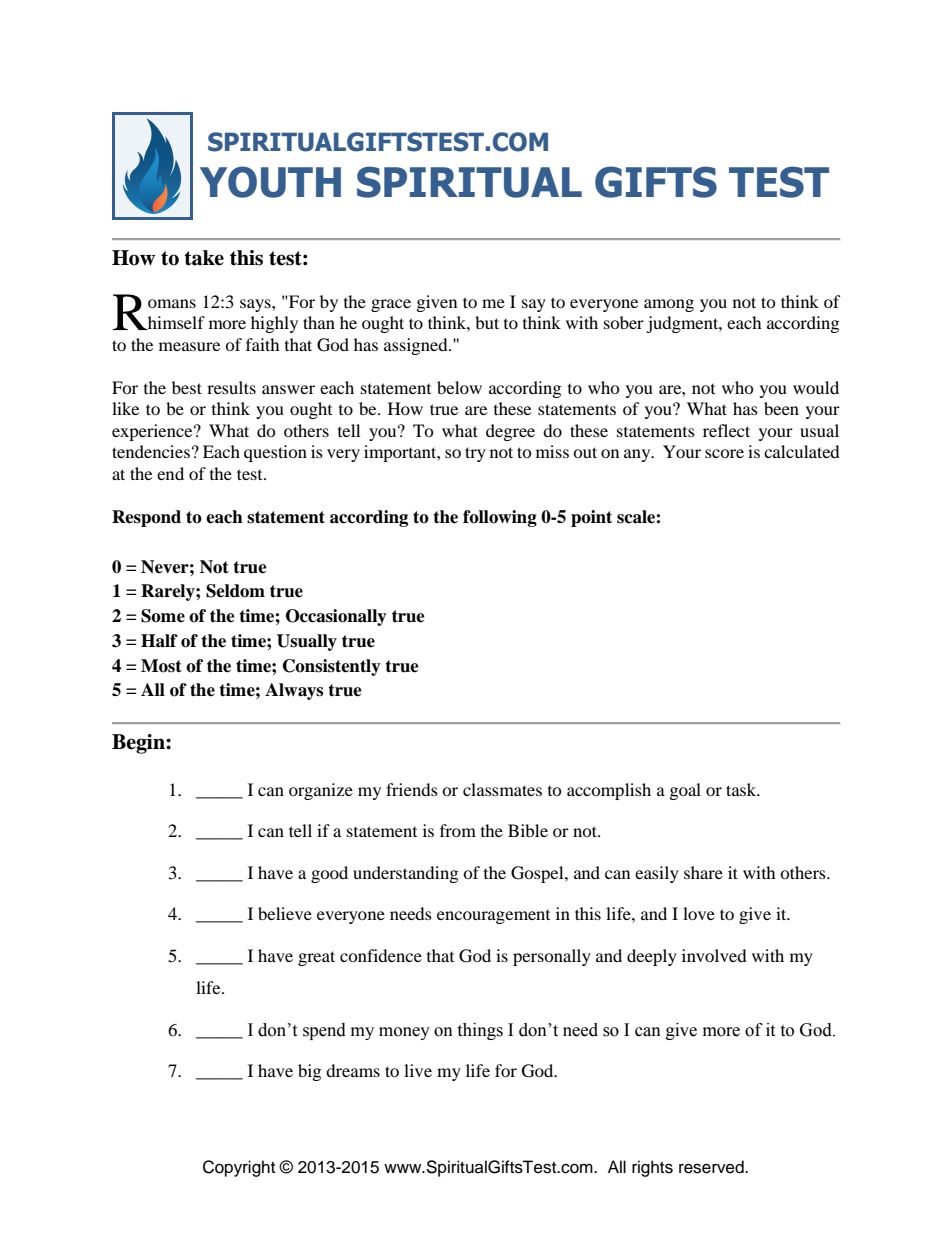 This screenshot has height=1233, width=952. I want to click on grace, so click(391, 305).
